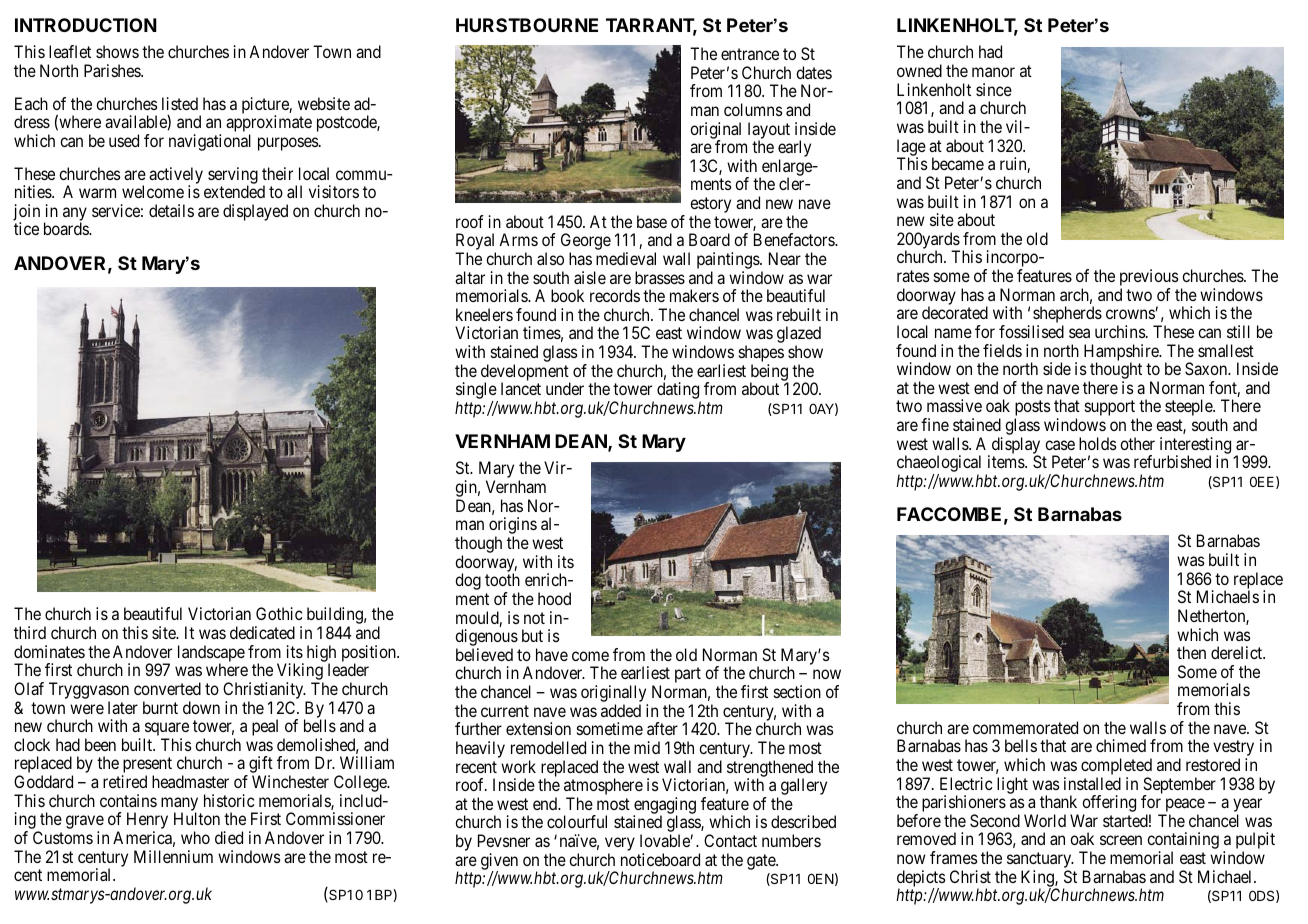  Describe the element at coordinates (262, 632) in the screenshot. I see `dedicated` at that location.
